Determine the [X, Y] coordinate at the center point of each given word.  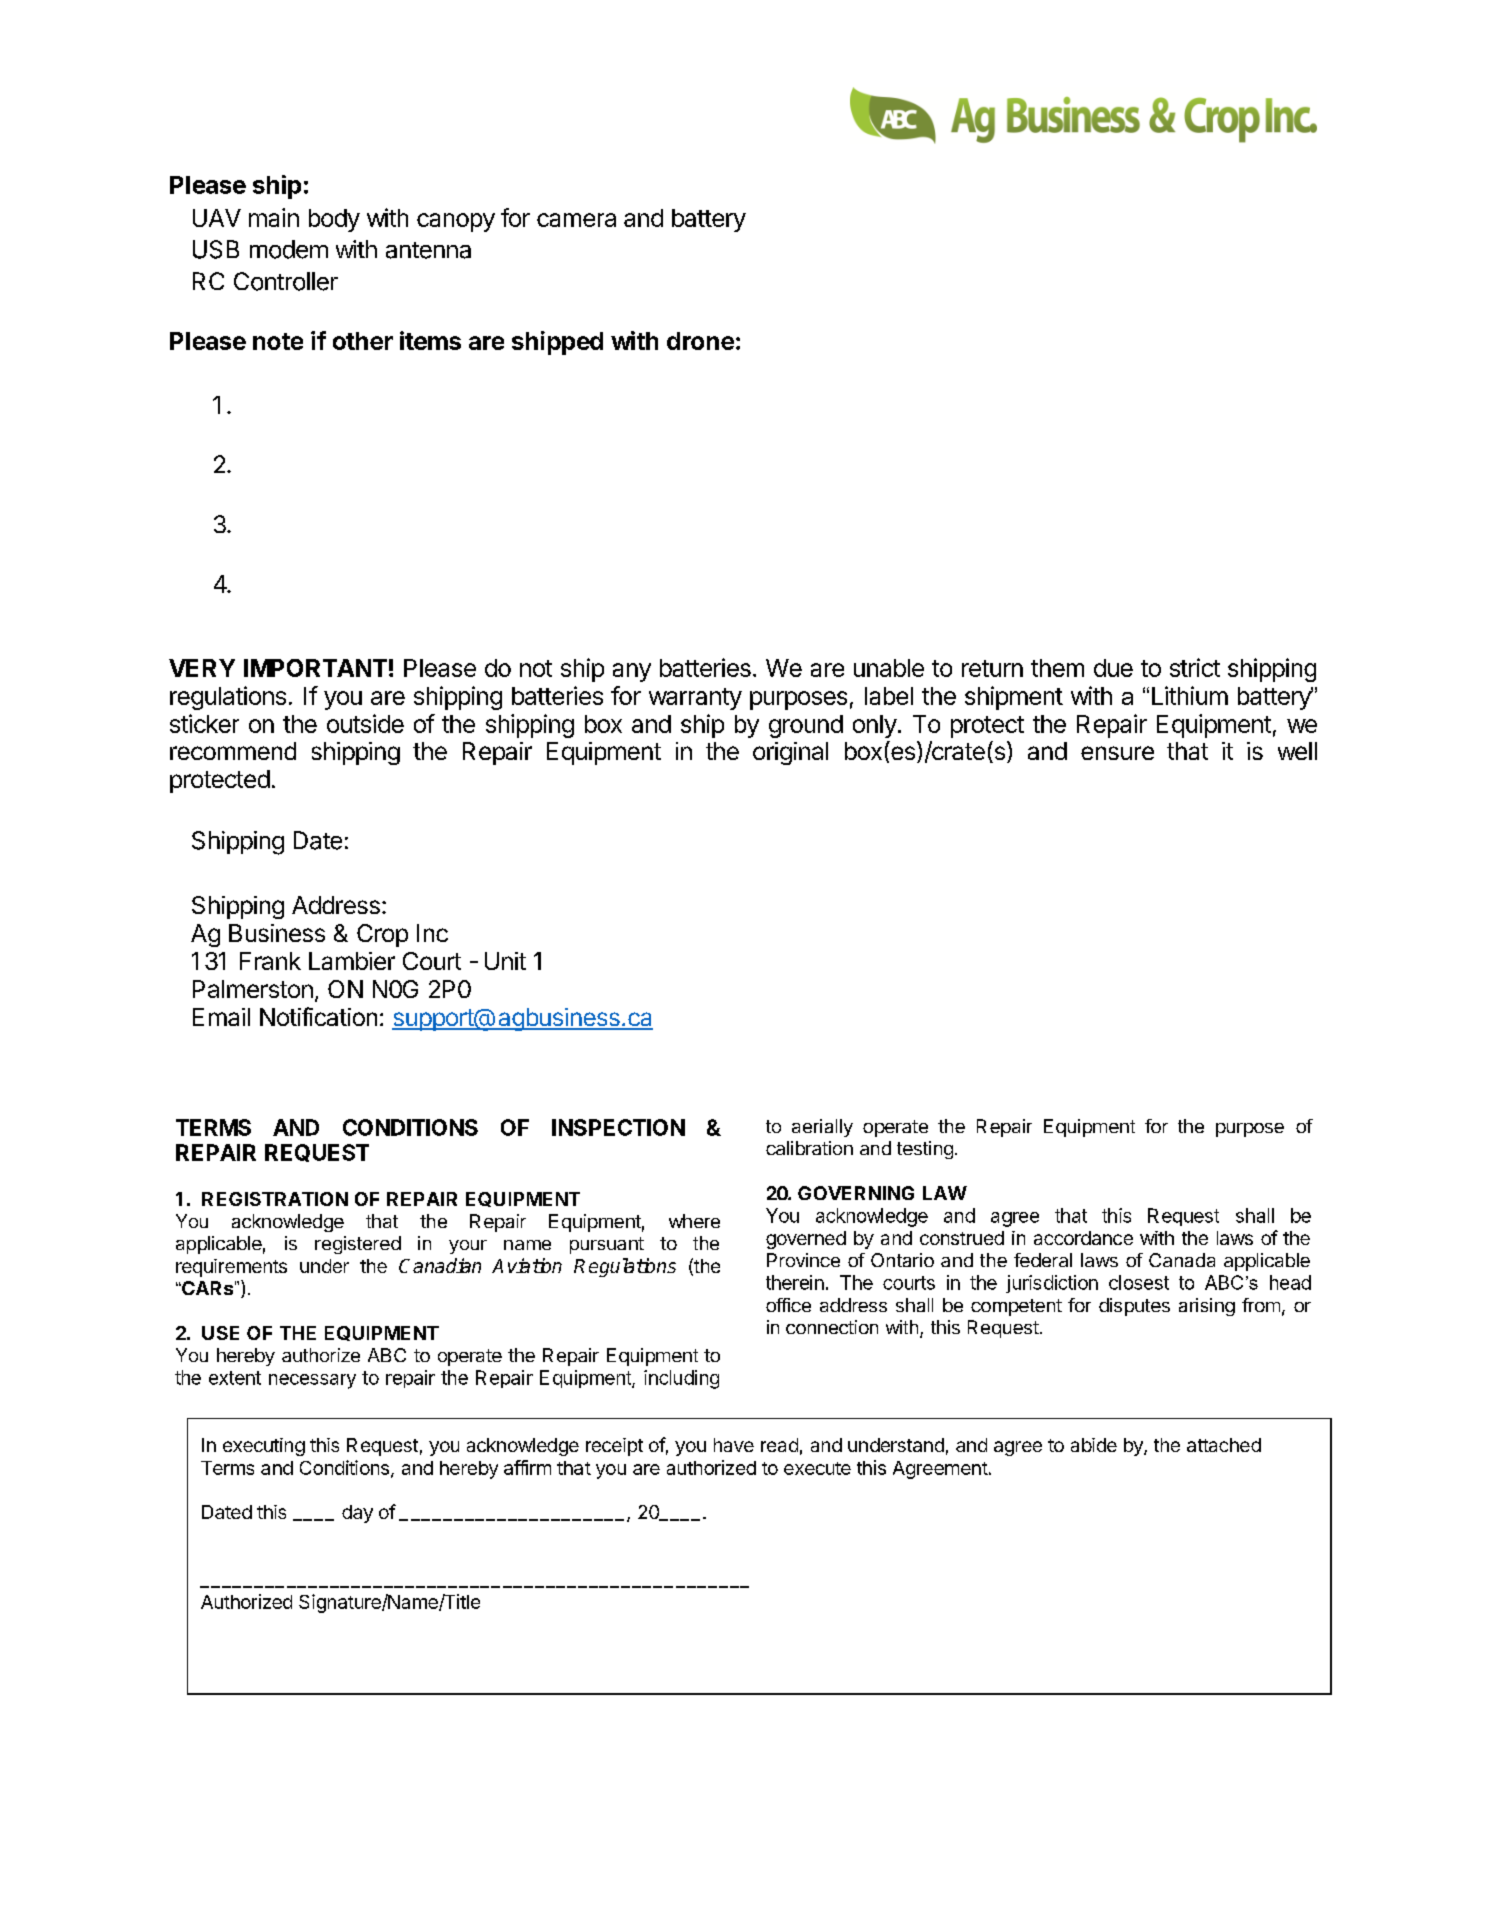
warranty [695, 699]
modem [289, 249]
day [357, 1514]
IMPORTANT [315, 668]
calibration [809, 1148]
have [734, 1445]
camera [576, 220]
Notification [318, 1016]
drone [700, 341]
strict [1195, 667]
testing [925, 1150]
